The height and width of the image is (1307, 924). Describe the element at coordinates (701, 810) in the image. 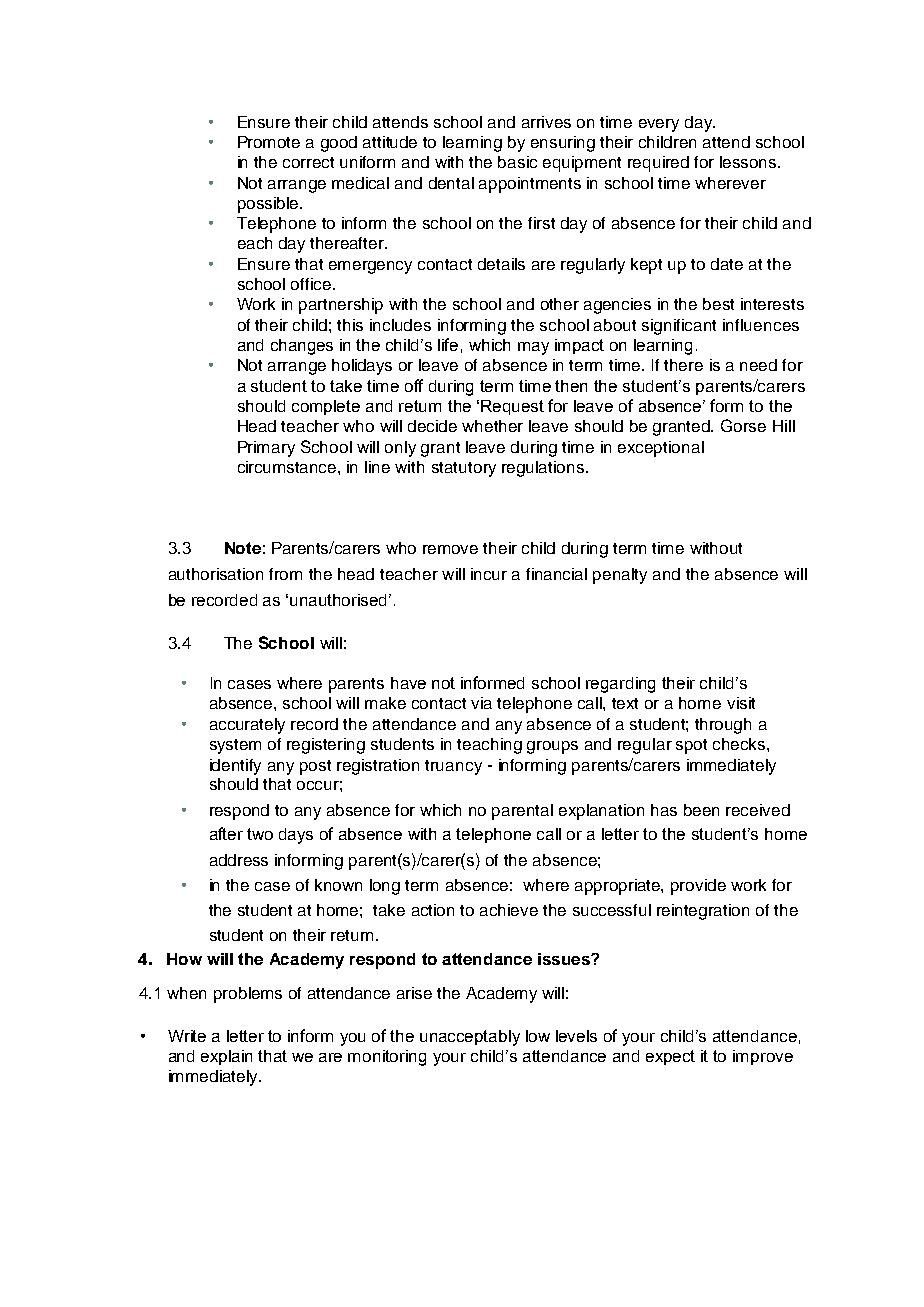

I see `been` at that location.
